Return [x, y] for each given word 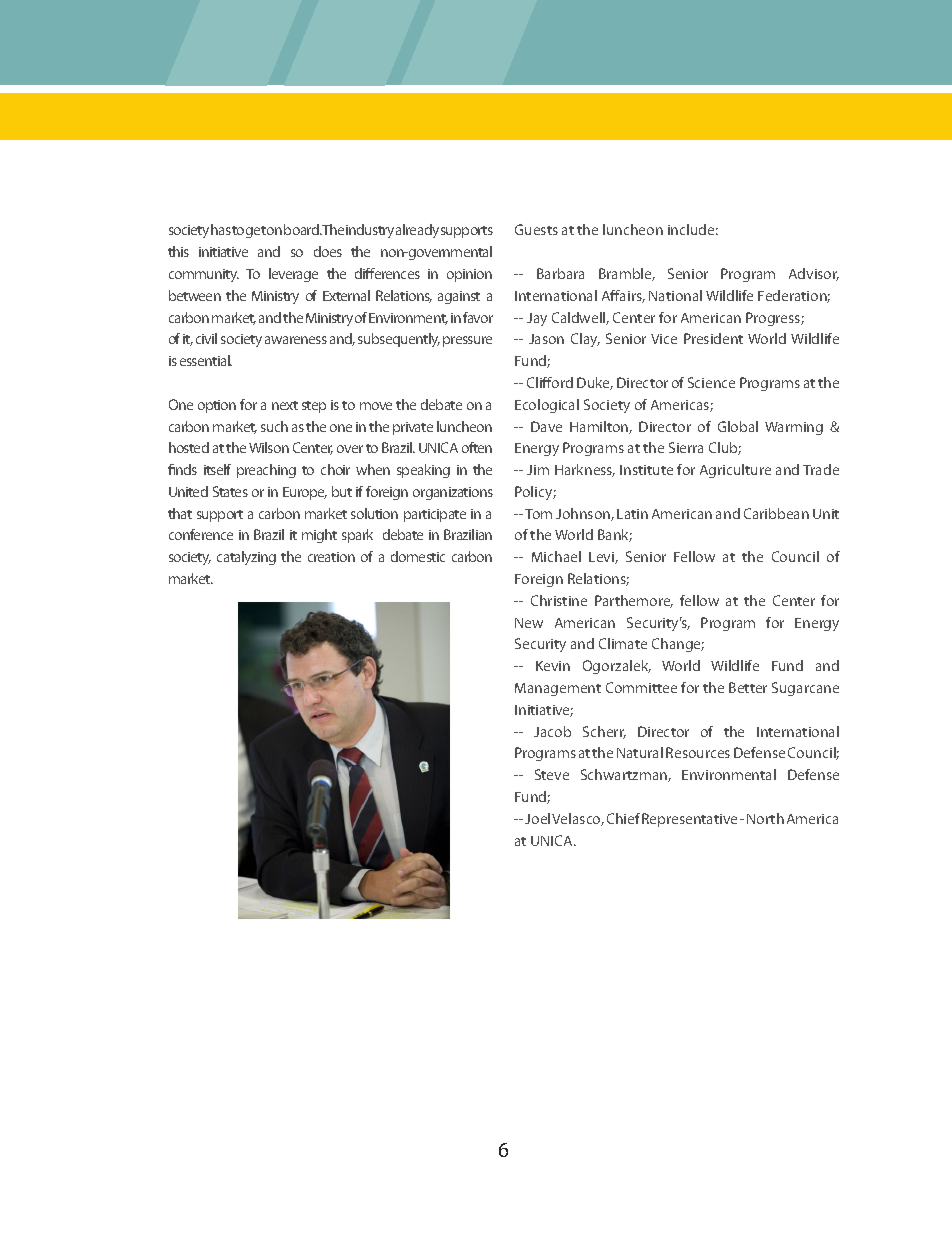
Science [711, 382]
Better [748, 687]
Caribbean [776, 513]
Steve [552, 774]
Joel [537, 818]
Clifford [550, 382]
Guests [536, 229]
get [256, 232]
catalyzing [246, 558]
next [285, 405]
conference [201, 534]
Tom [538, 514]
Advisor [814, 274]
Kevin [553, 666]
